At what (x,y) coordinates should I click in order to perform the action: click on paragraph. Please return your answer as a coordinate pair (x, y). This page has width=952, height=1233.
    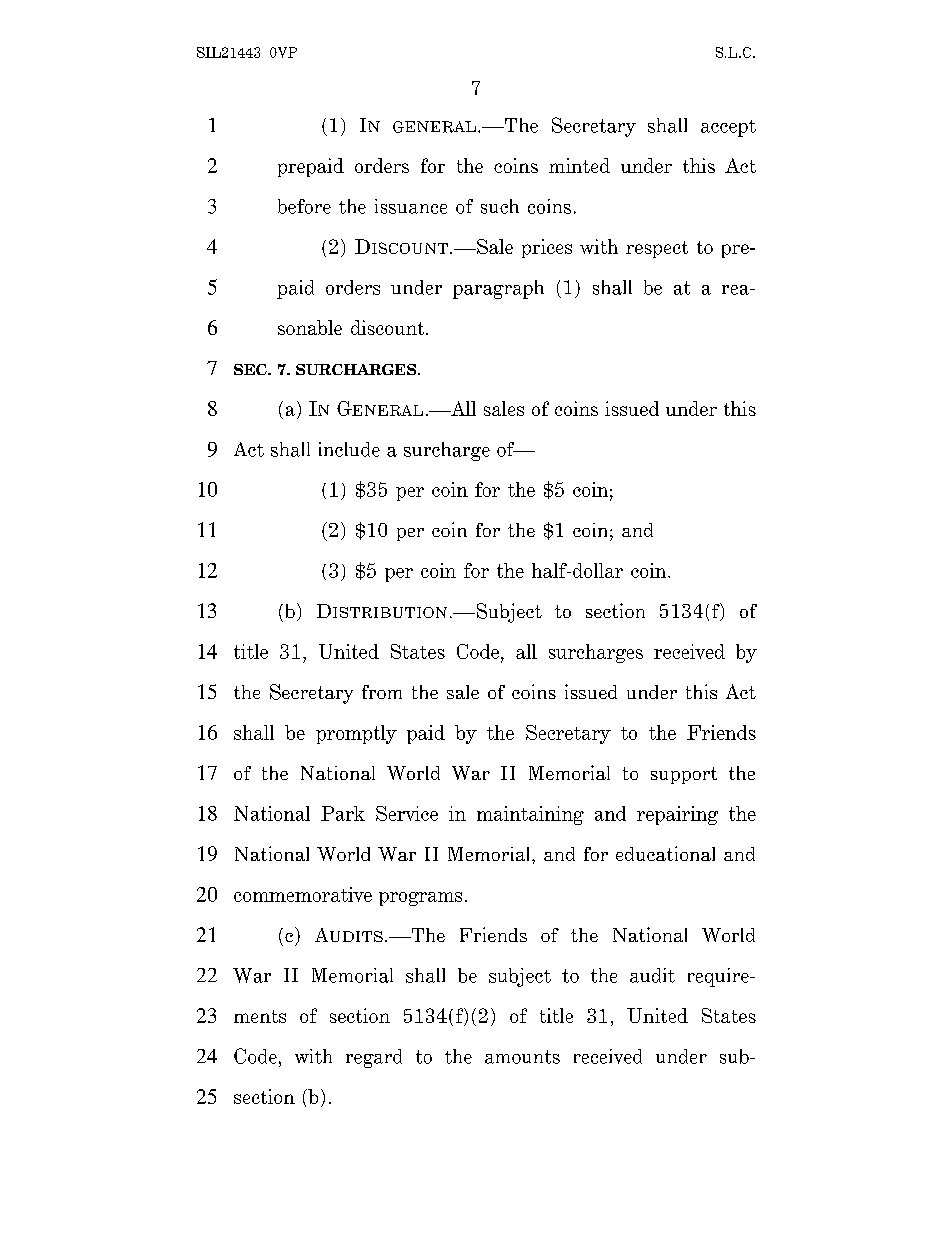
    Looking at the image, I should click on (498, 289).
